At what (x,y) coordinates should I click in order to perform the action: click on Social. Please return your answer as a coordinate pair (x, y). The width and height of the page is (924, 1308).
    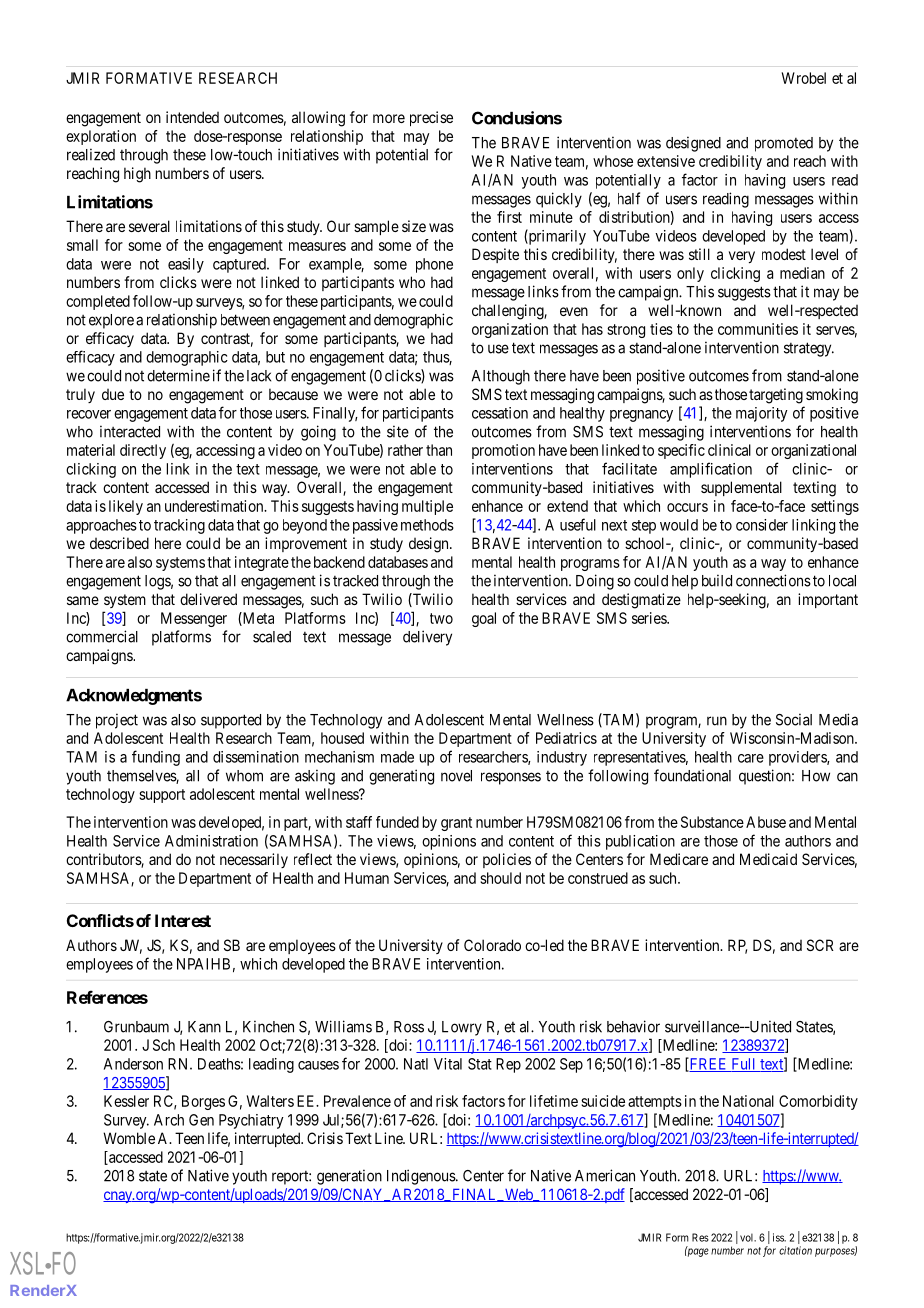
    Looking at the image, I should click on (794, 719).
